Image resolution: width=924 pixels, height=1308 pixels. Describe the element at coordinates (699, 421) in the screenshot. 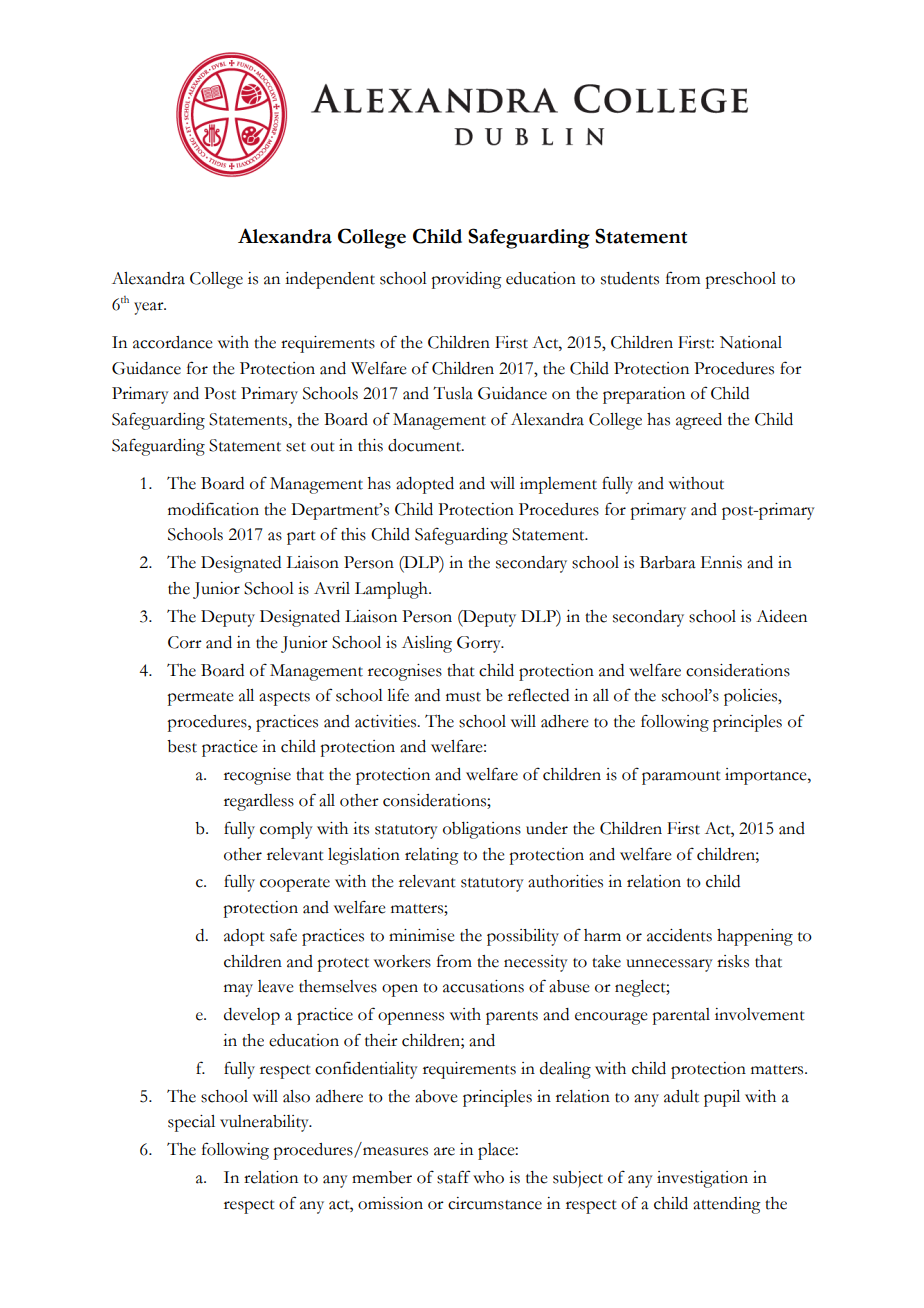

I see `agreed` at that location.
